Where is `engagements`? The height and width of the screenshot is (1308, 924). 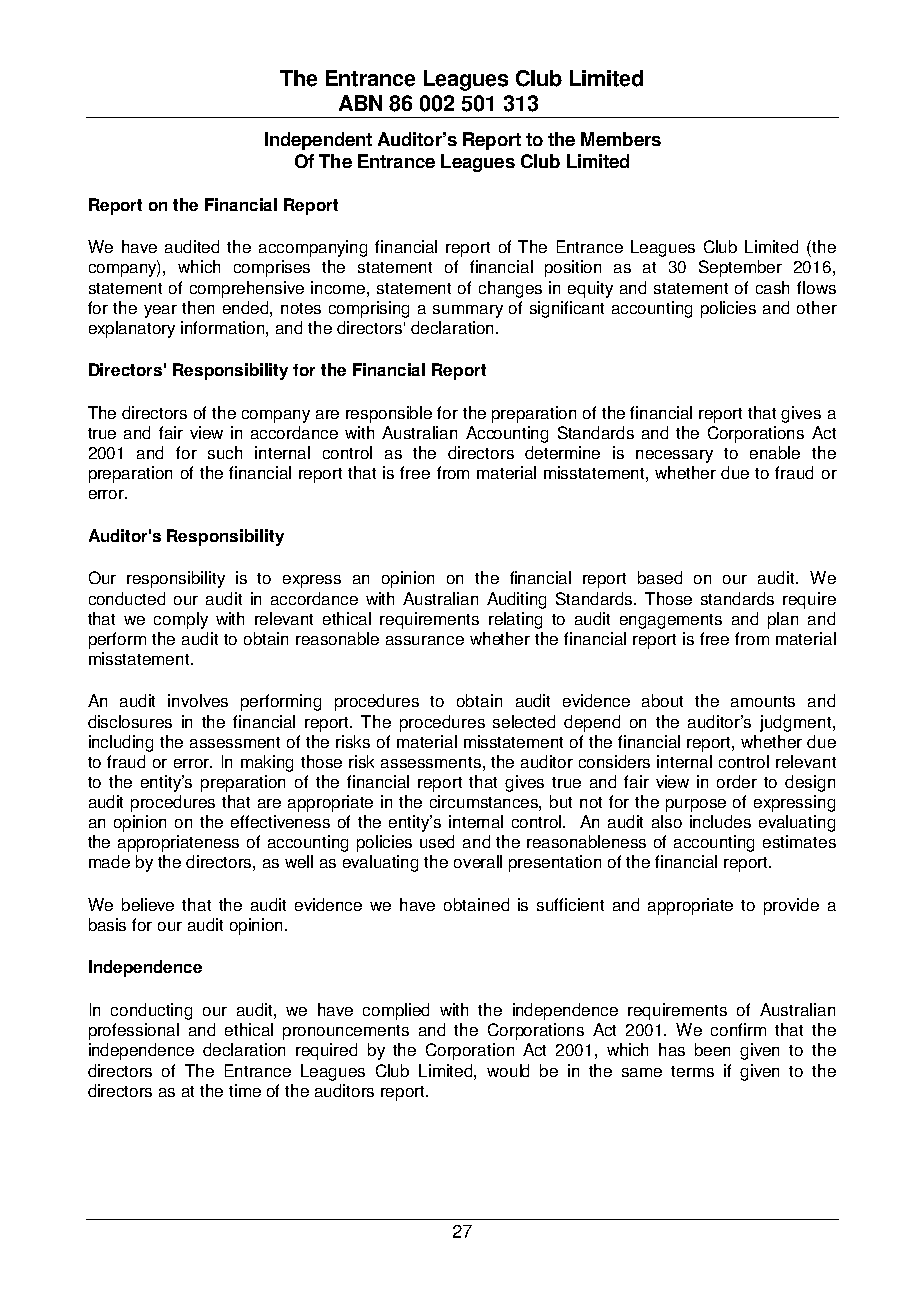 engagements is located at coordinates (671, 621).
